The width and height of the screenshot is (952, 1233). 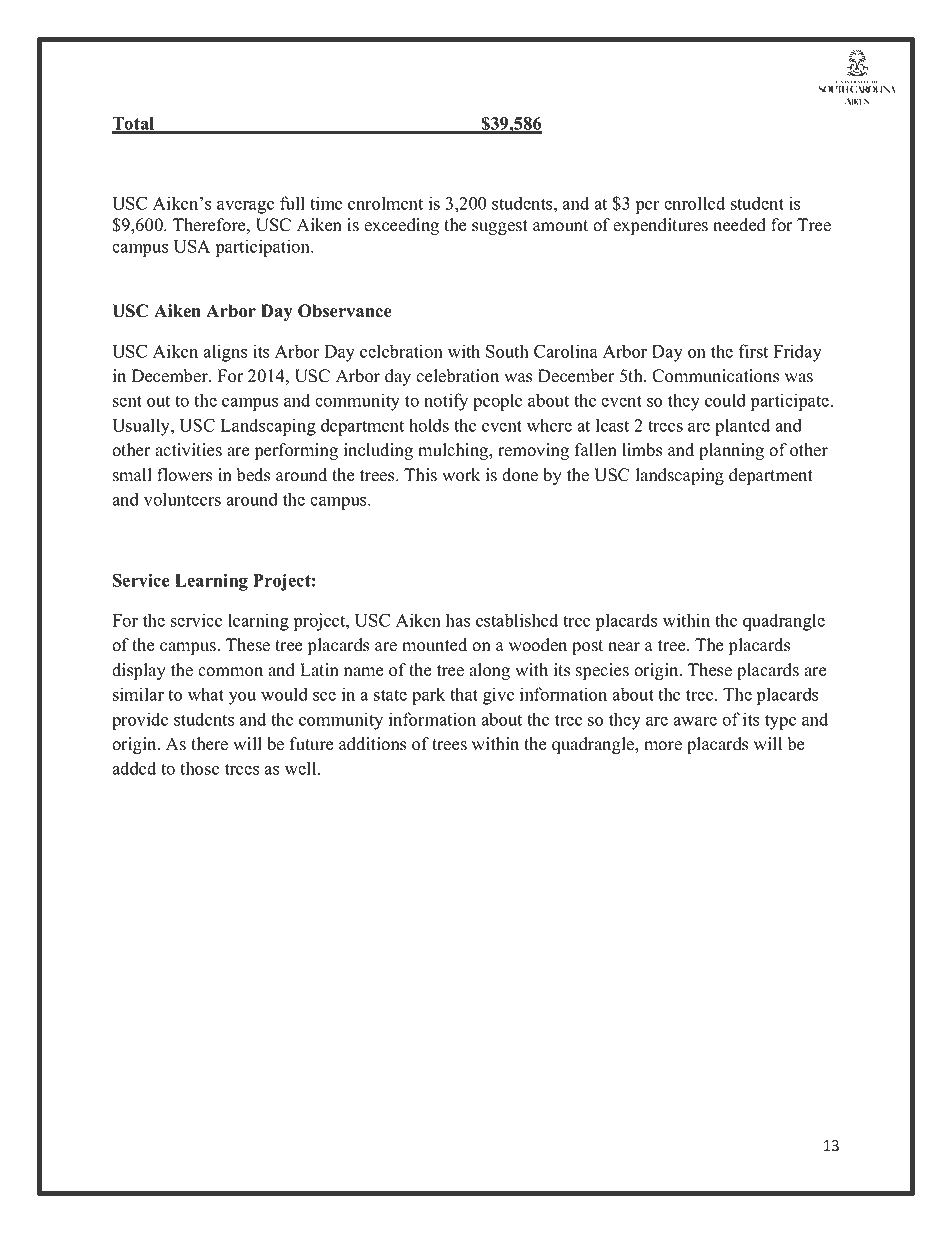 I want to click on those, so click(x=200, y=768).
